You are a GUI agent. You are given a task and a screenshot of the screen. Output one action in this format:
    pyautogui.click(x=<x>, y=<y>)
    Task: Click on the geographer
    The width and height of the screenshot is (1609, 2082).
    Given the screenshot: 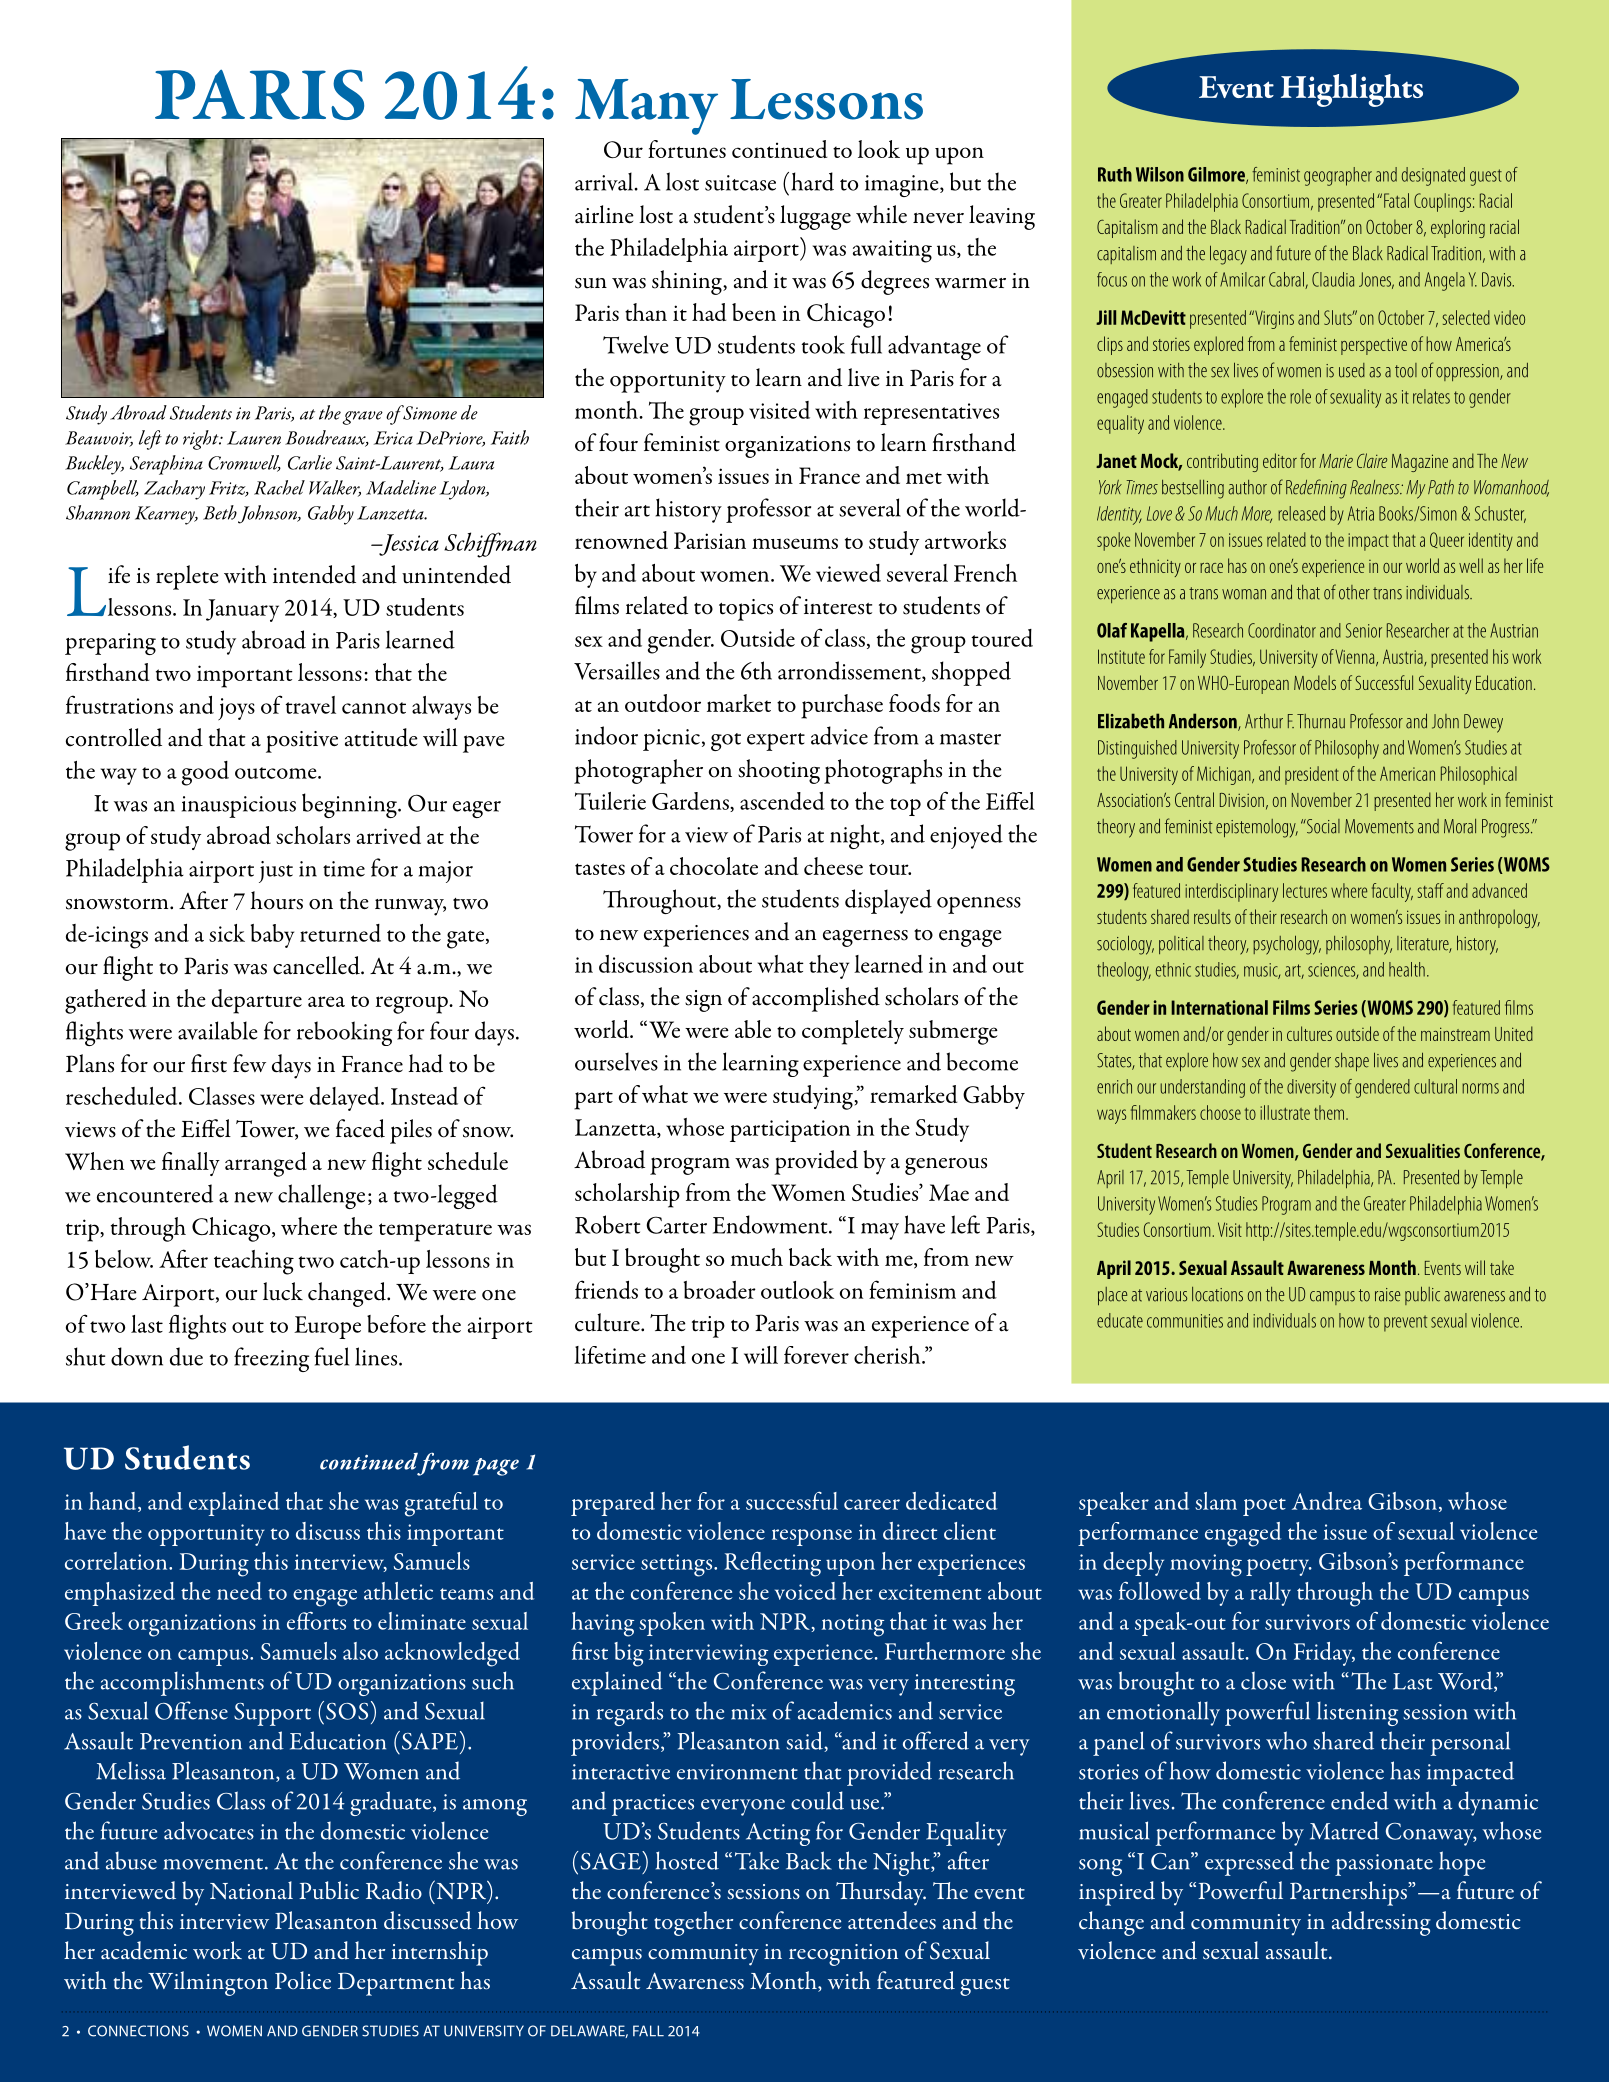 What is the action you would take?
    pyautogui.click(x=1338, y=176)
